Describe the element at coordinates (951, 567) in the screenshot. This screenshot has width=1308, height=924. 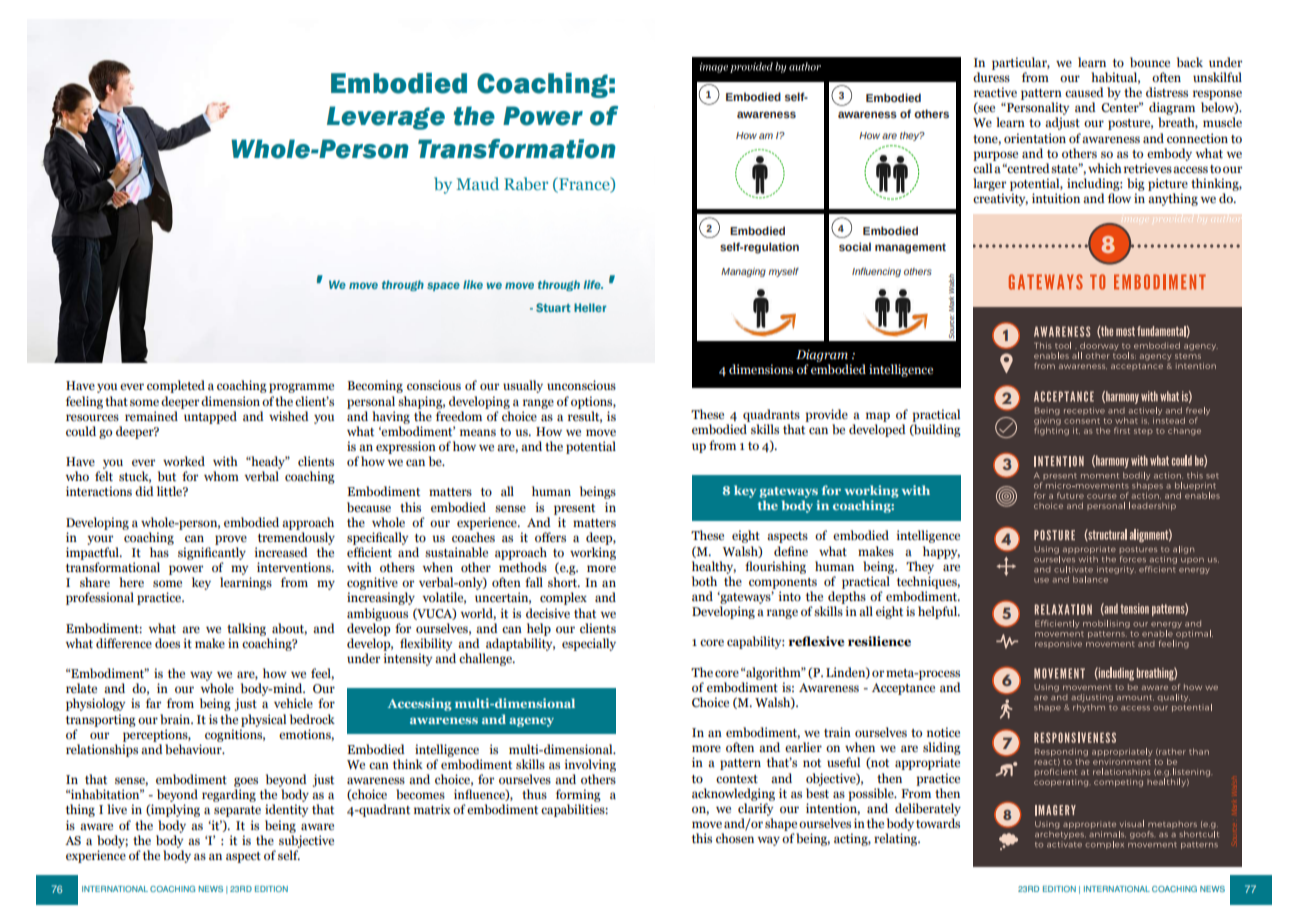
I see `DUH` at that location.
